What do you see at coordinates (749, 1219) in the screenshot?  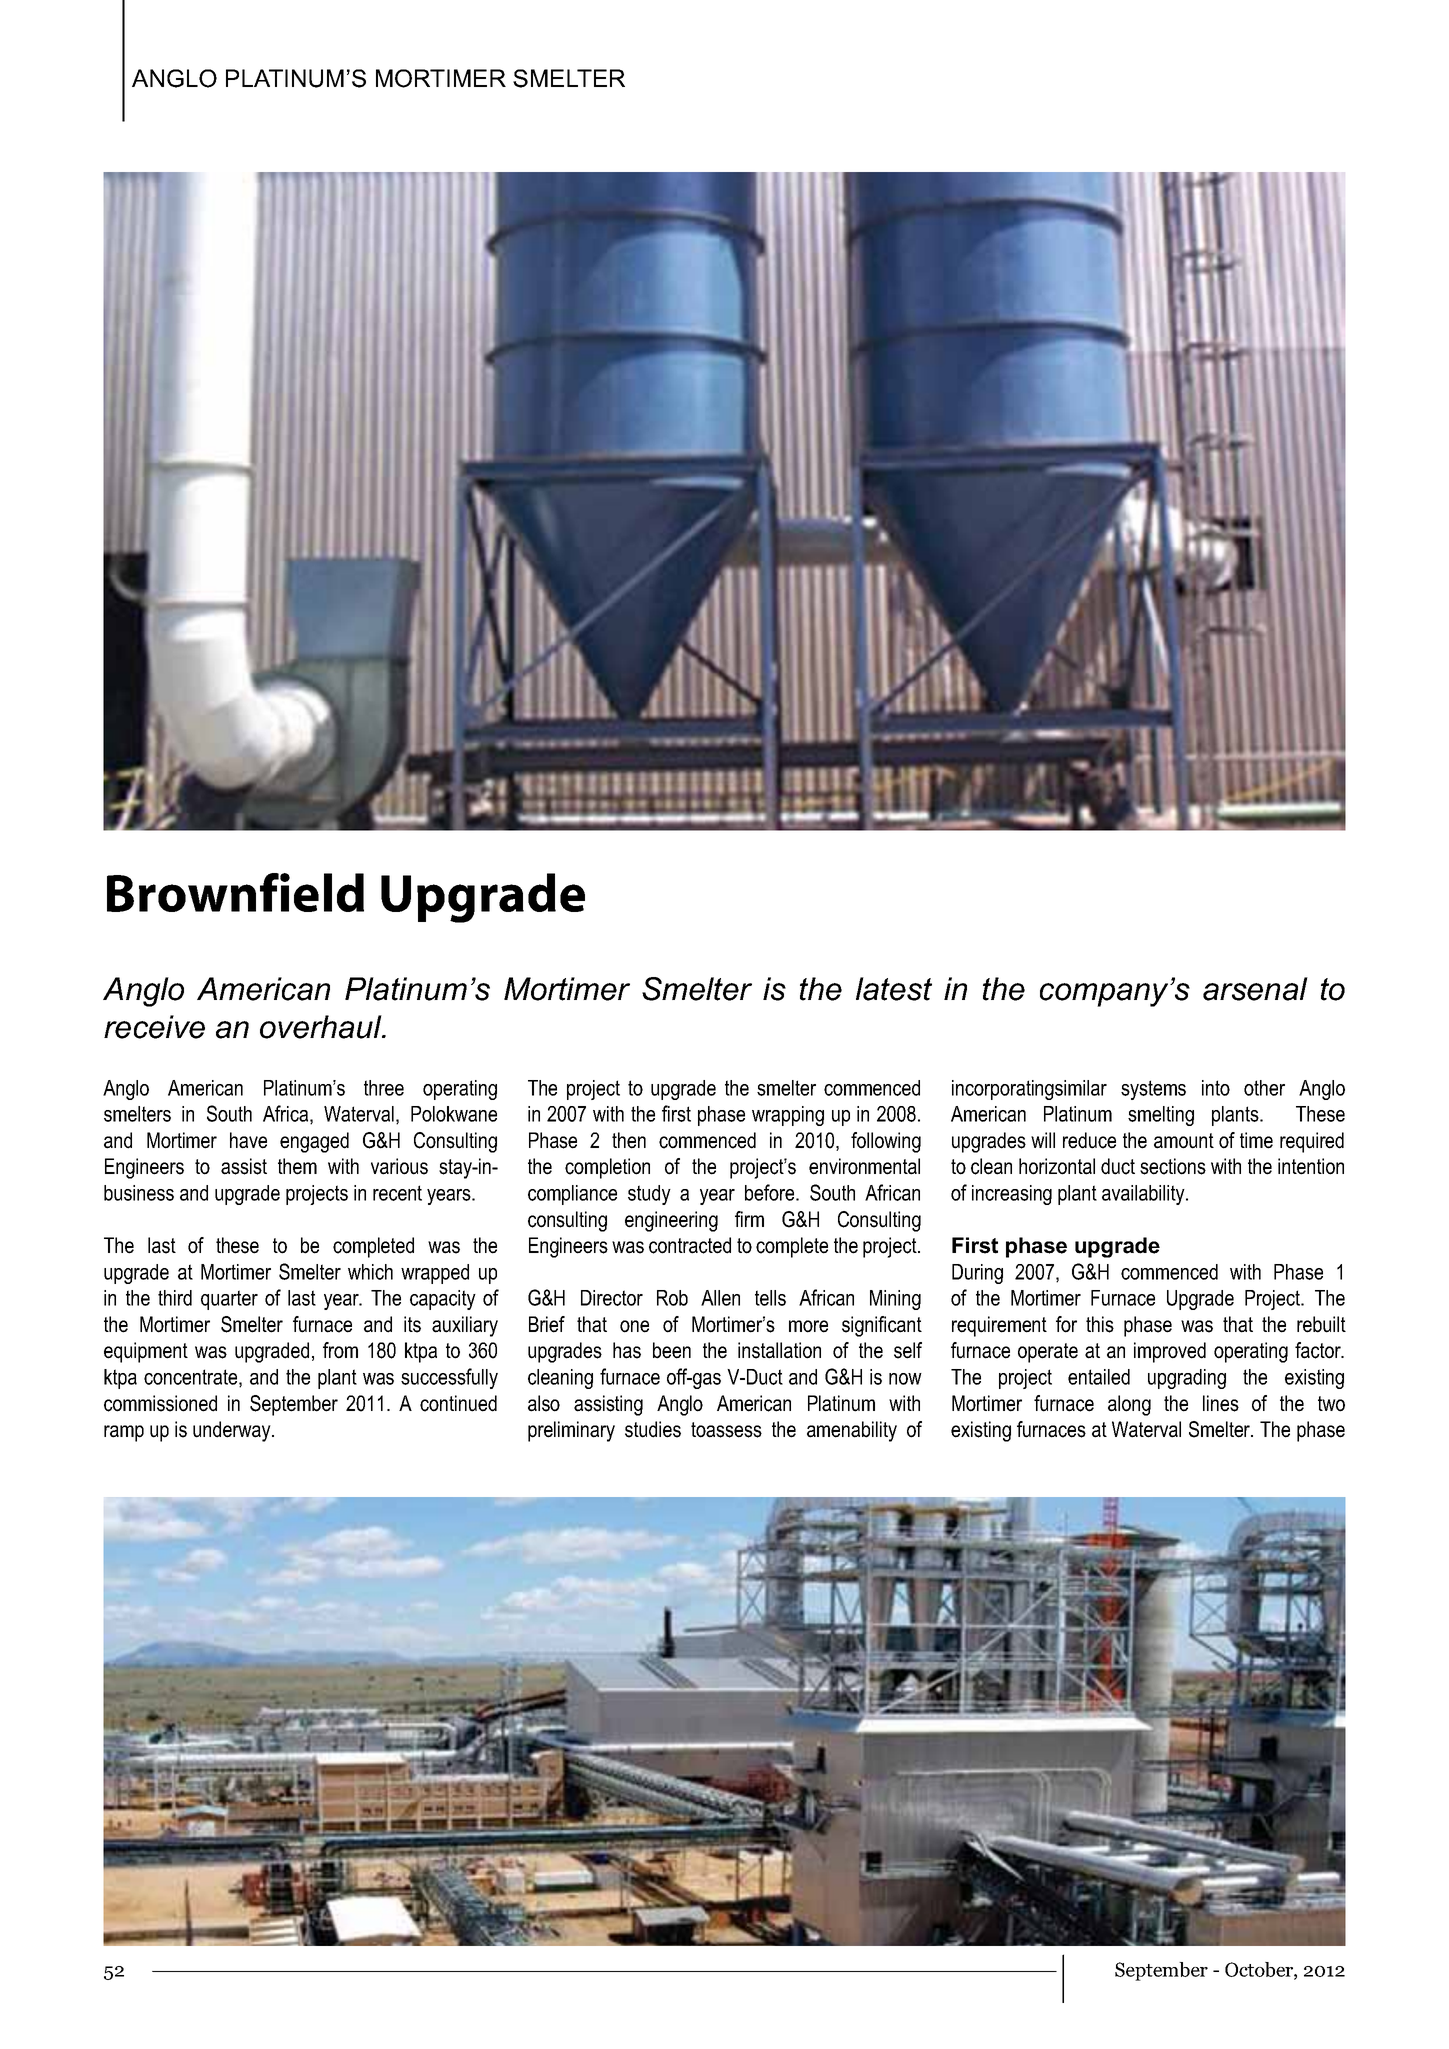 I see `firm` at bounding box center [749, 1219].
